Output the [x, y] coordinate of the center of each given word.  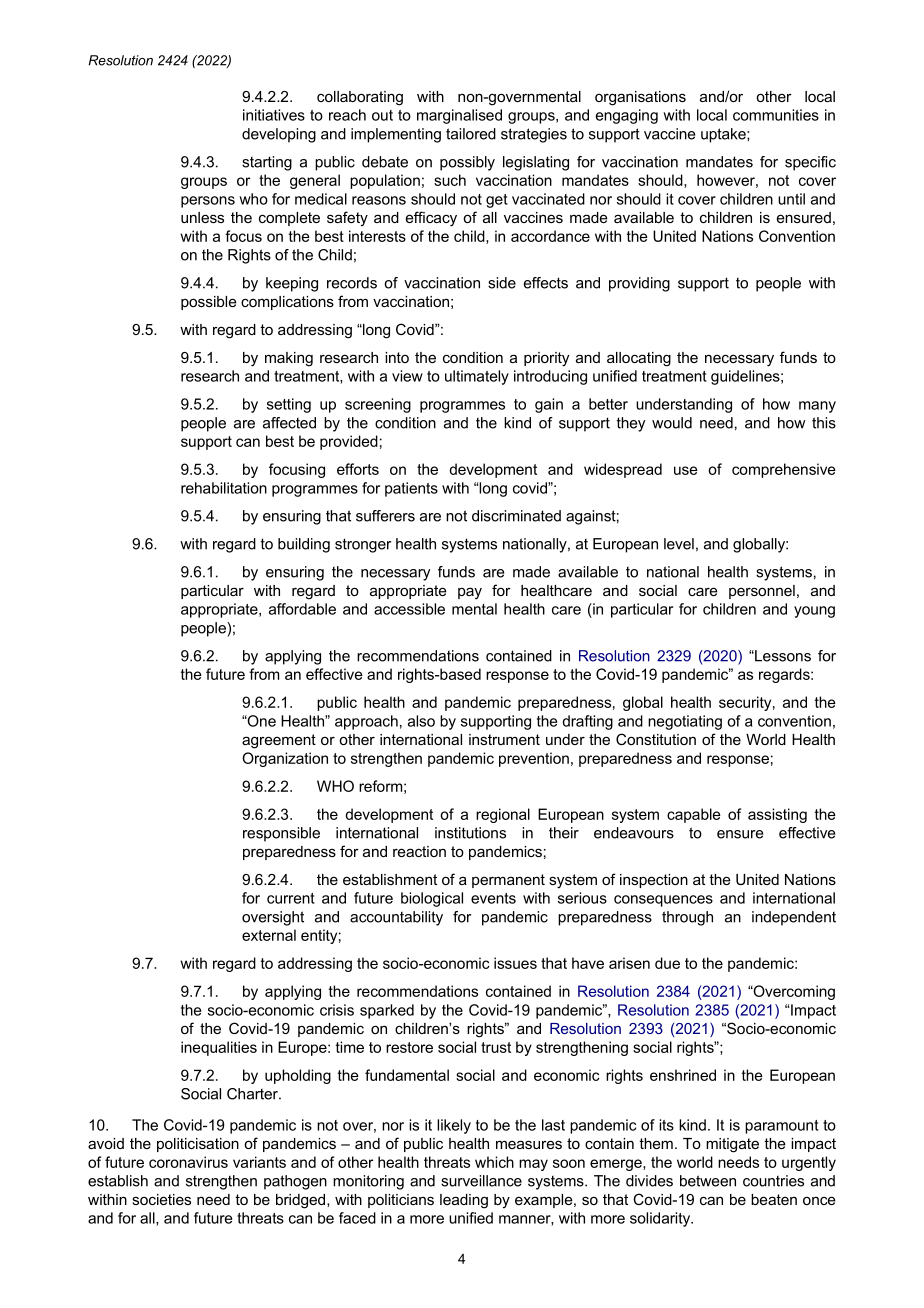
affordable [302, 609]
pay [470, 593]
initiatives [274, 115]
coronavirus [188, 1162]
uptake [724, 135]
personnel [762, 592]
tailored [471, 134]
